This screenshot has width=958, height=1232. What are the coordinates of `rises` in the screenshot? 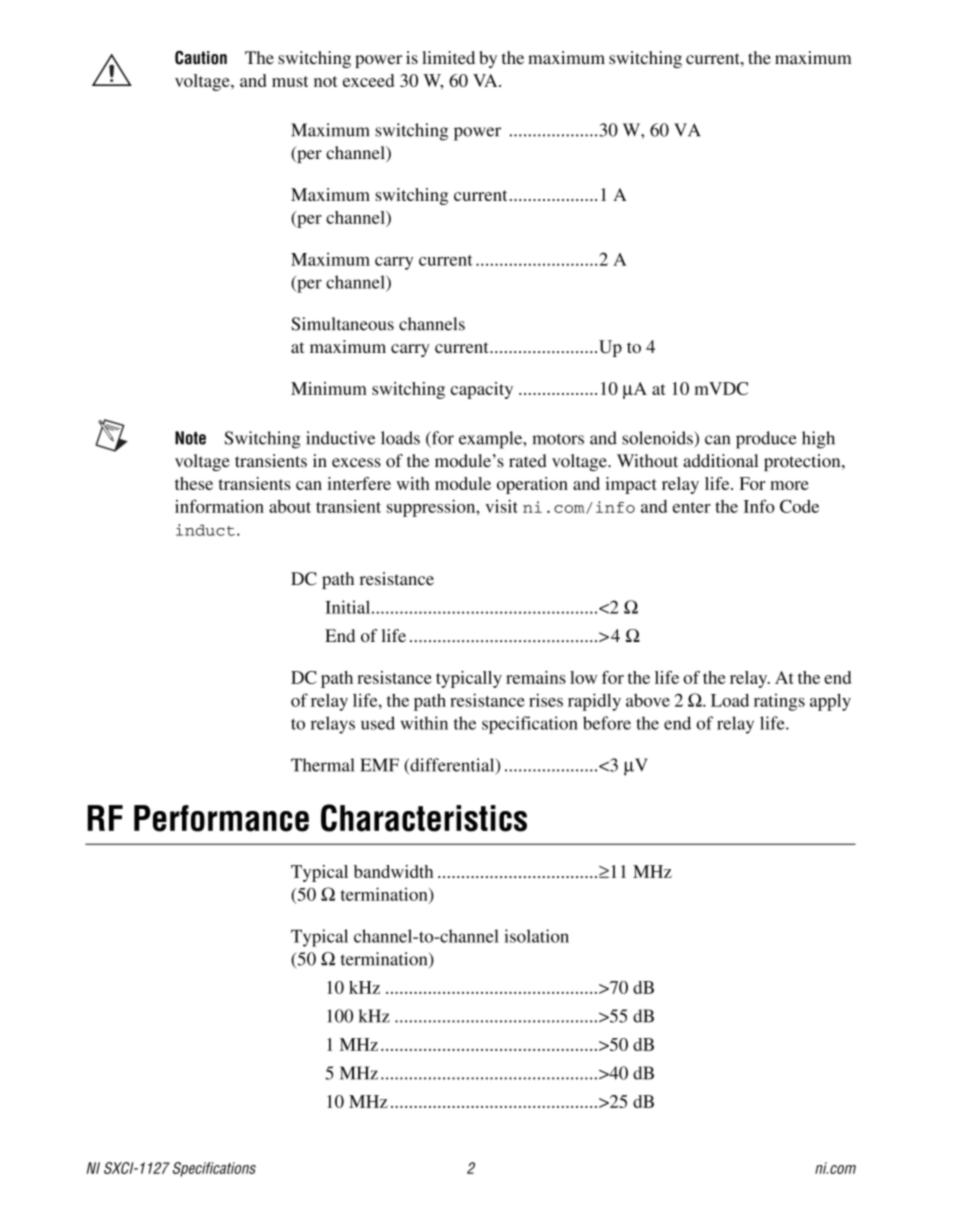 It's located at (546, 700).
